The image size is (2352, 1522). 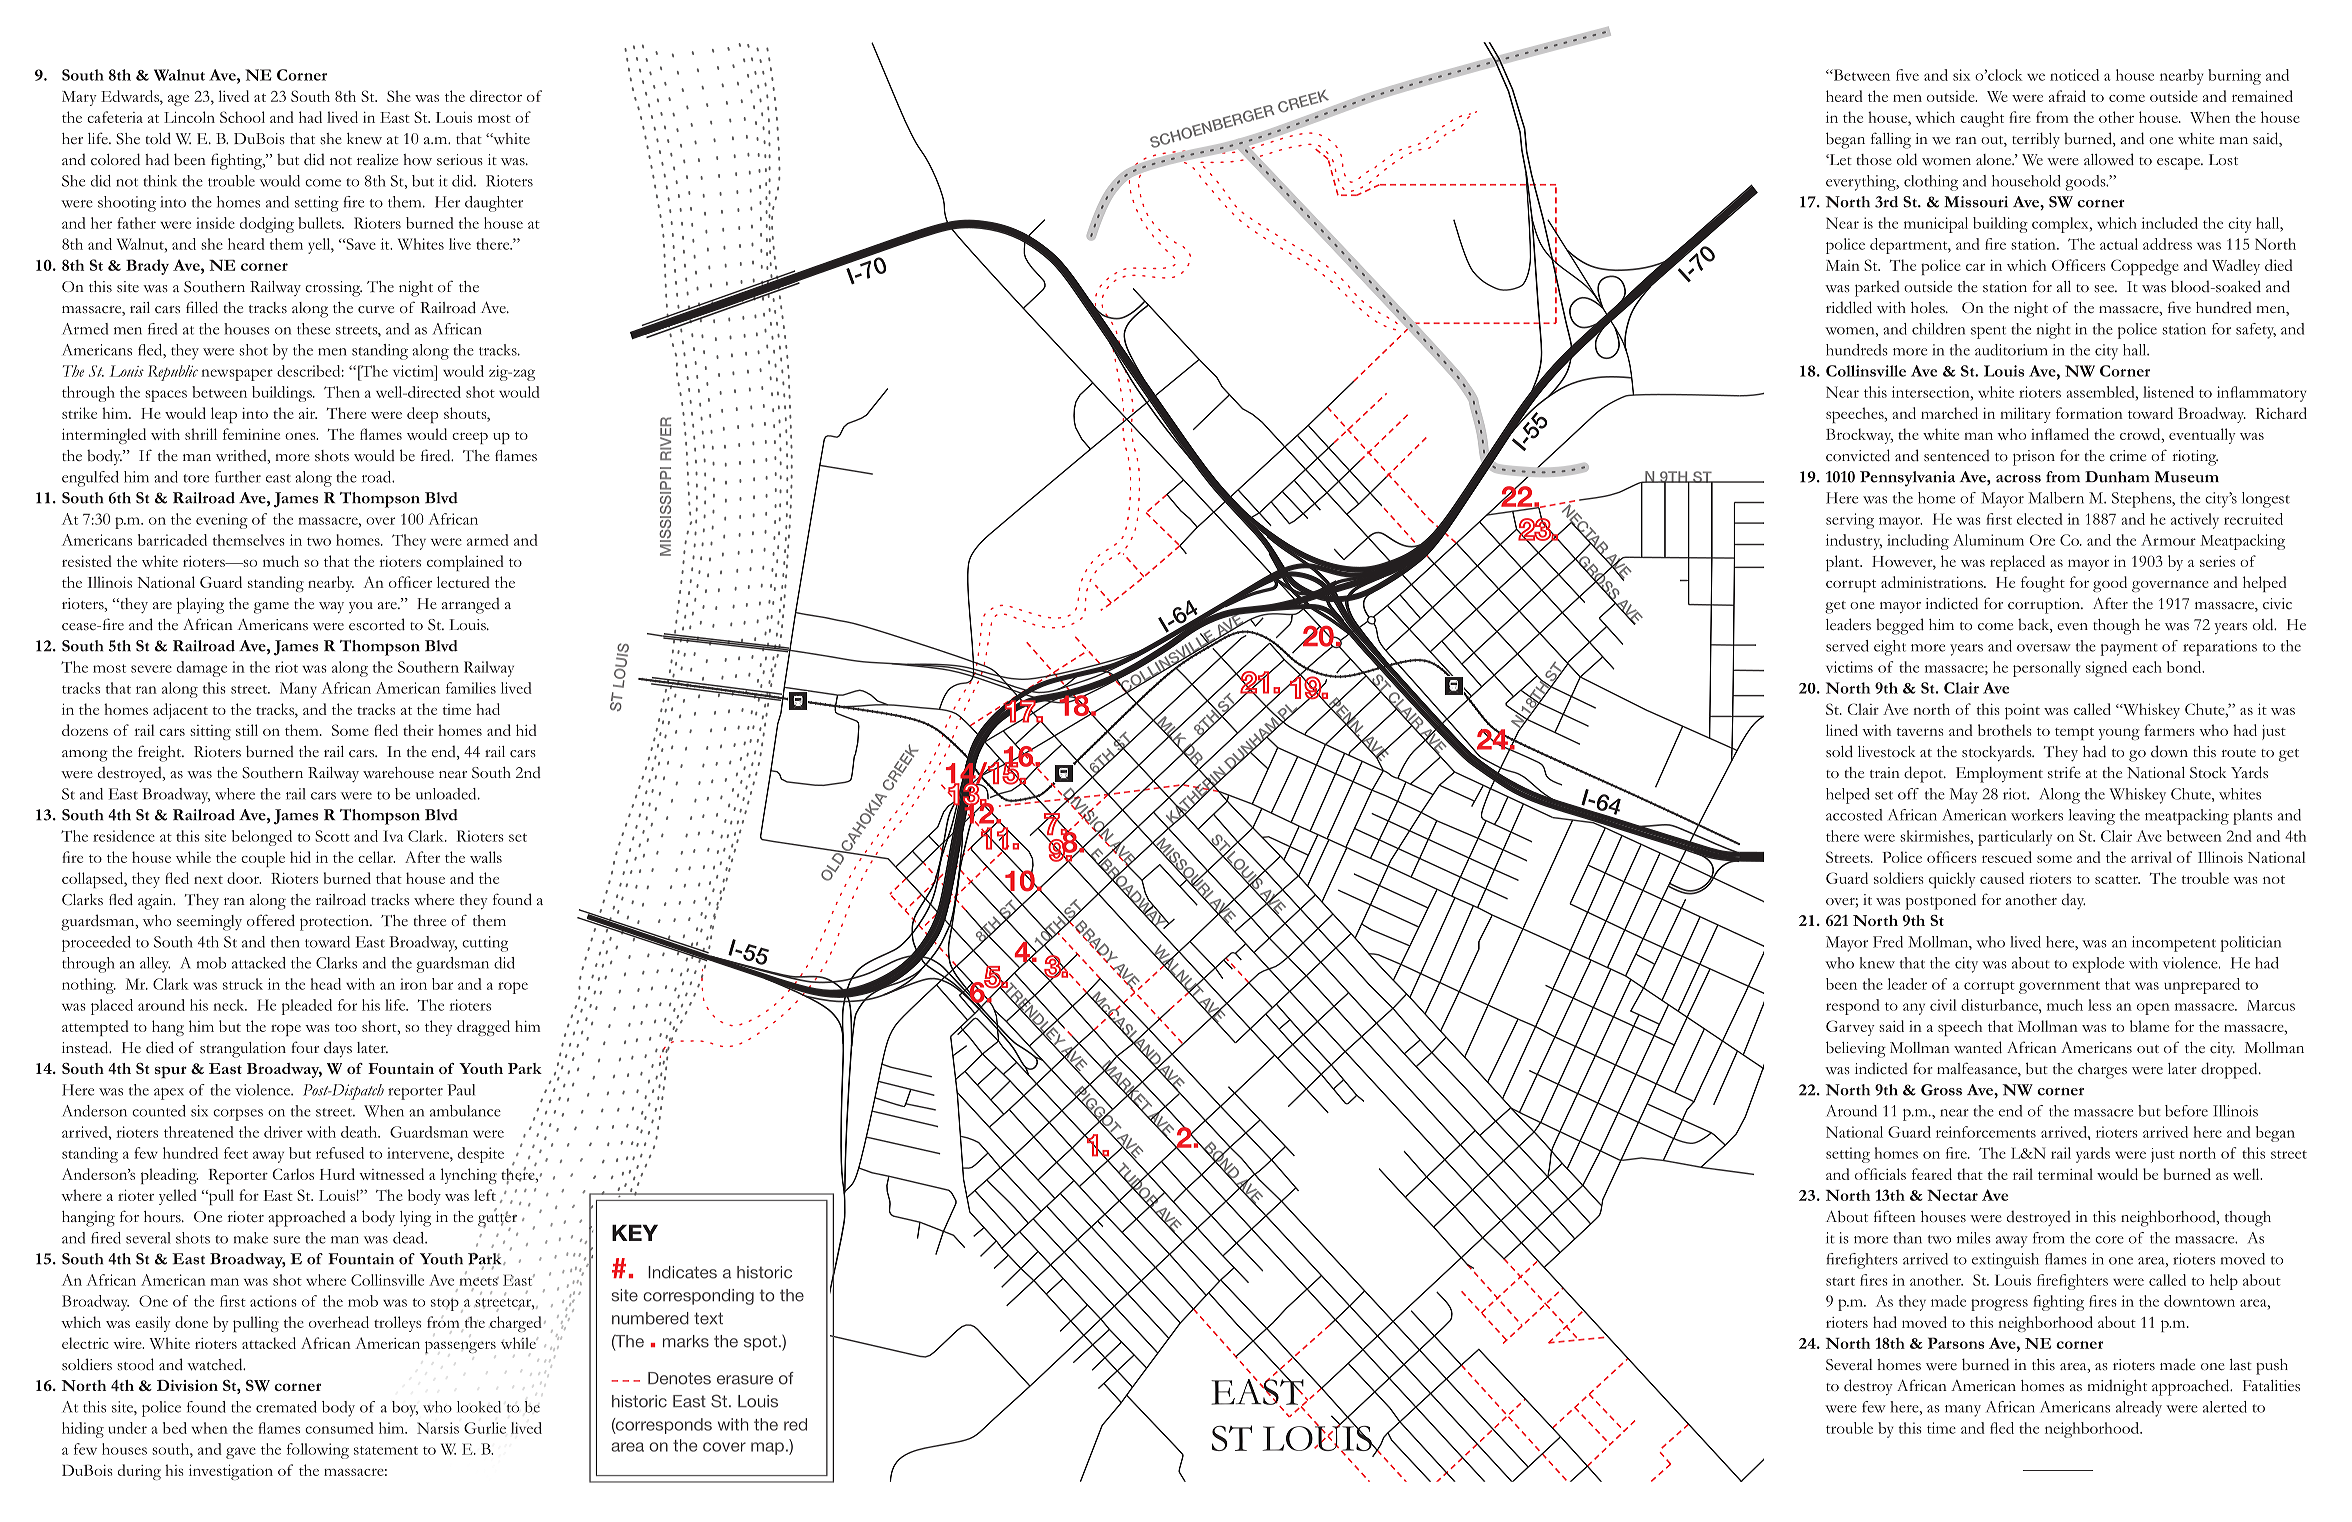 What do you see at coordinates (1982, 119) in the screenshot?
I see `caught` at bounding box center [1982, 119].
